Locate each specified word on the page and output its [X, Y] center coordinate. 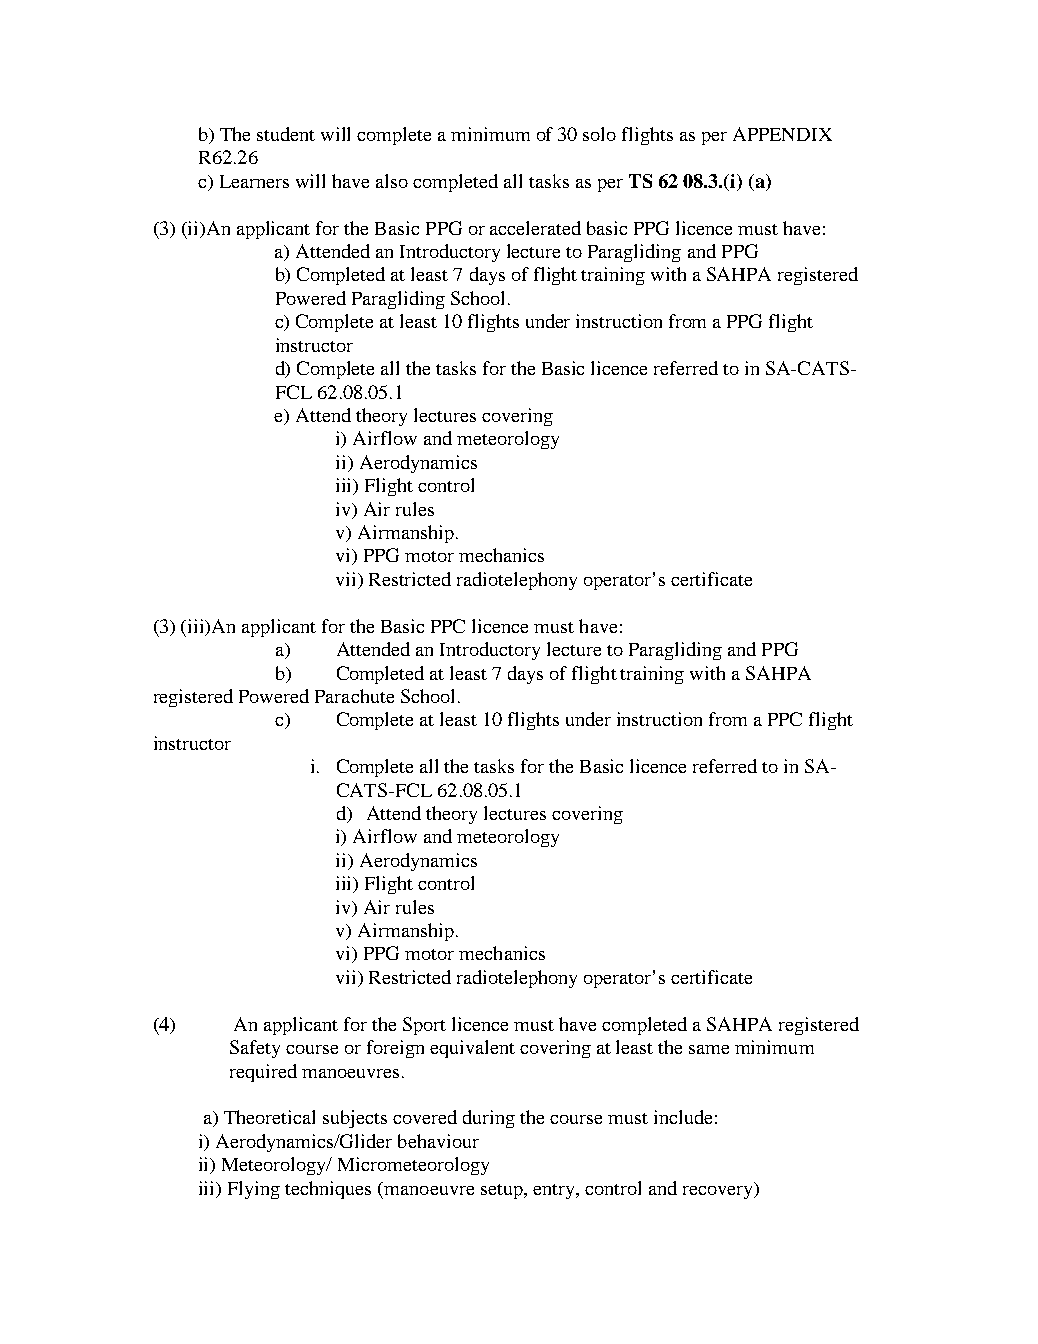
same [709, 1049]
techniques [328, 1190]
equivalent [472, 1049]
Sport [424, 1026]
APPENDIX [782, 134]
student [286, 134]
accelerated [535, 228]
